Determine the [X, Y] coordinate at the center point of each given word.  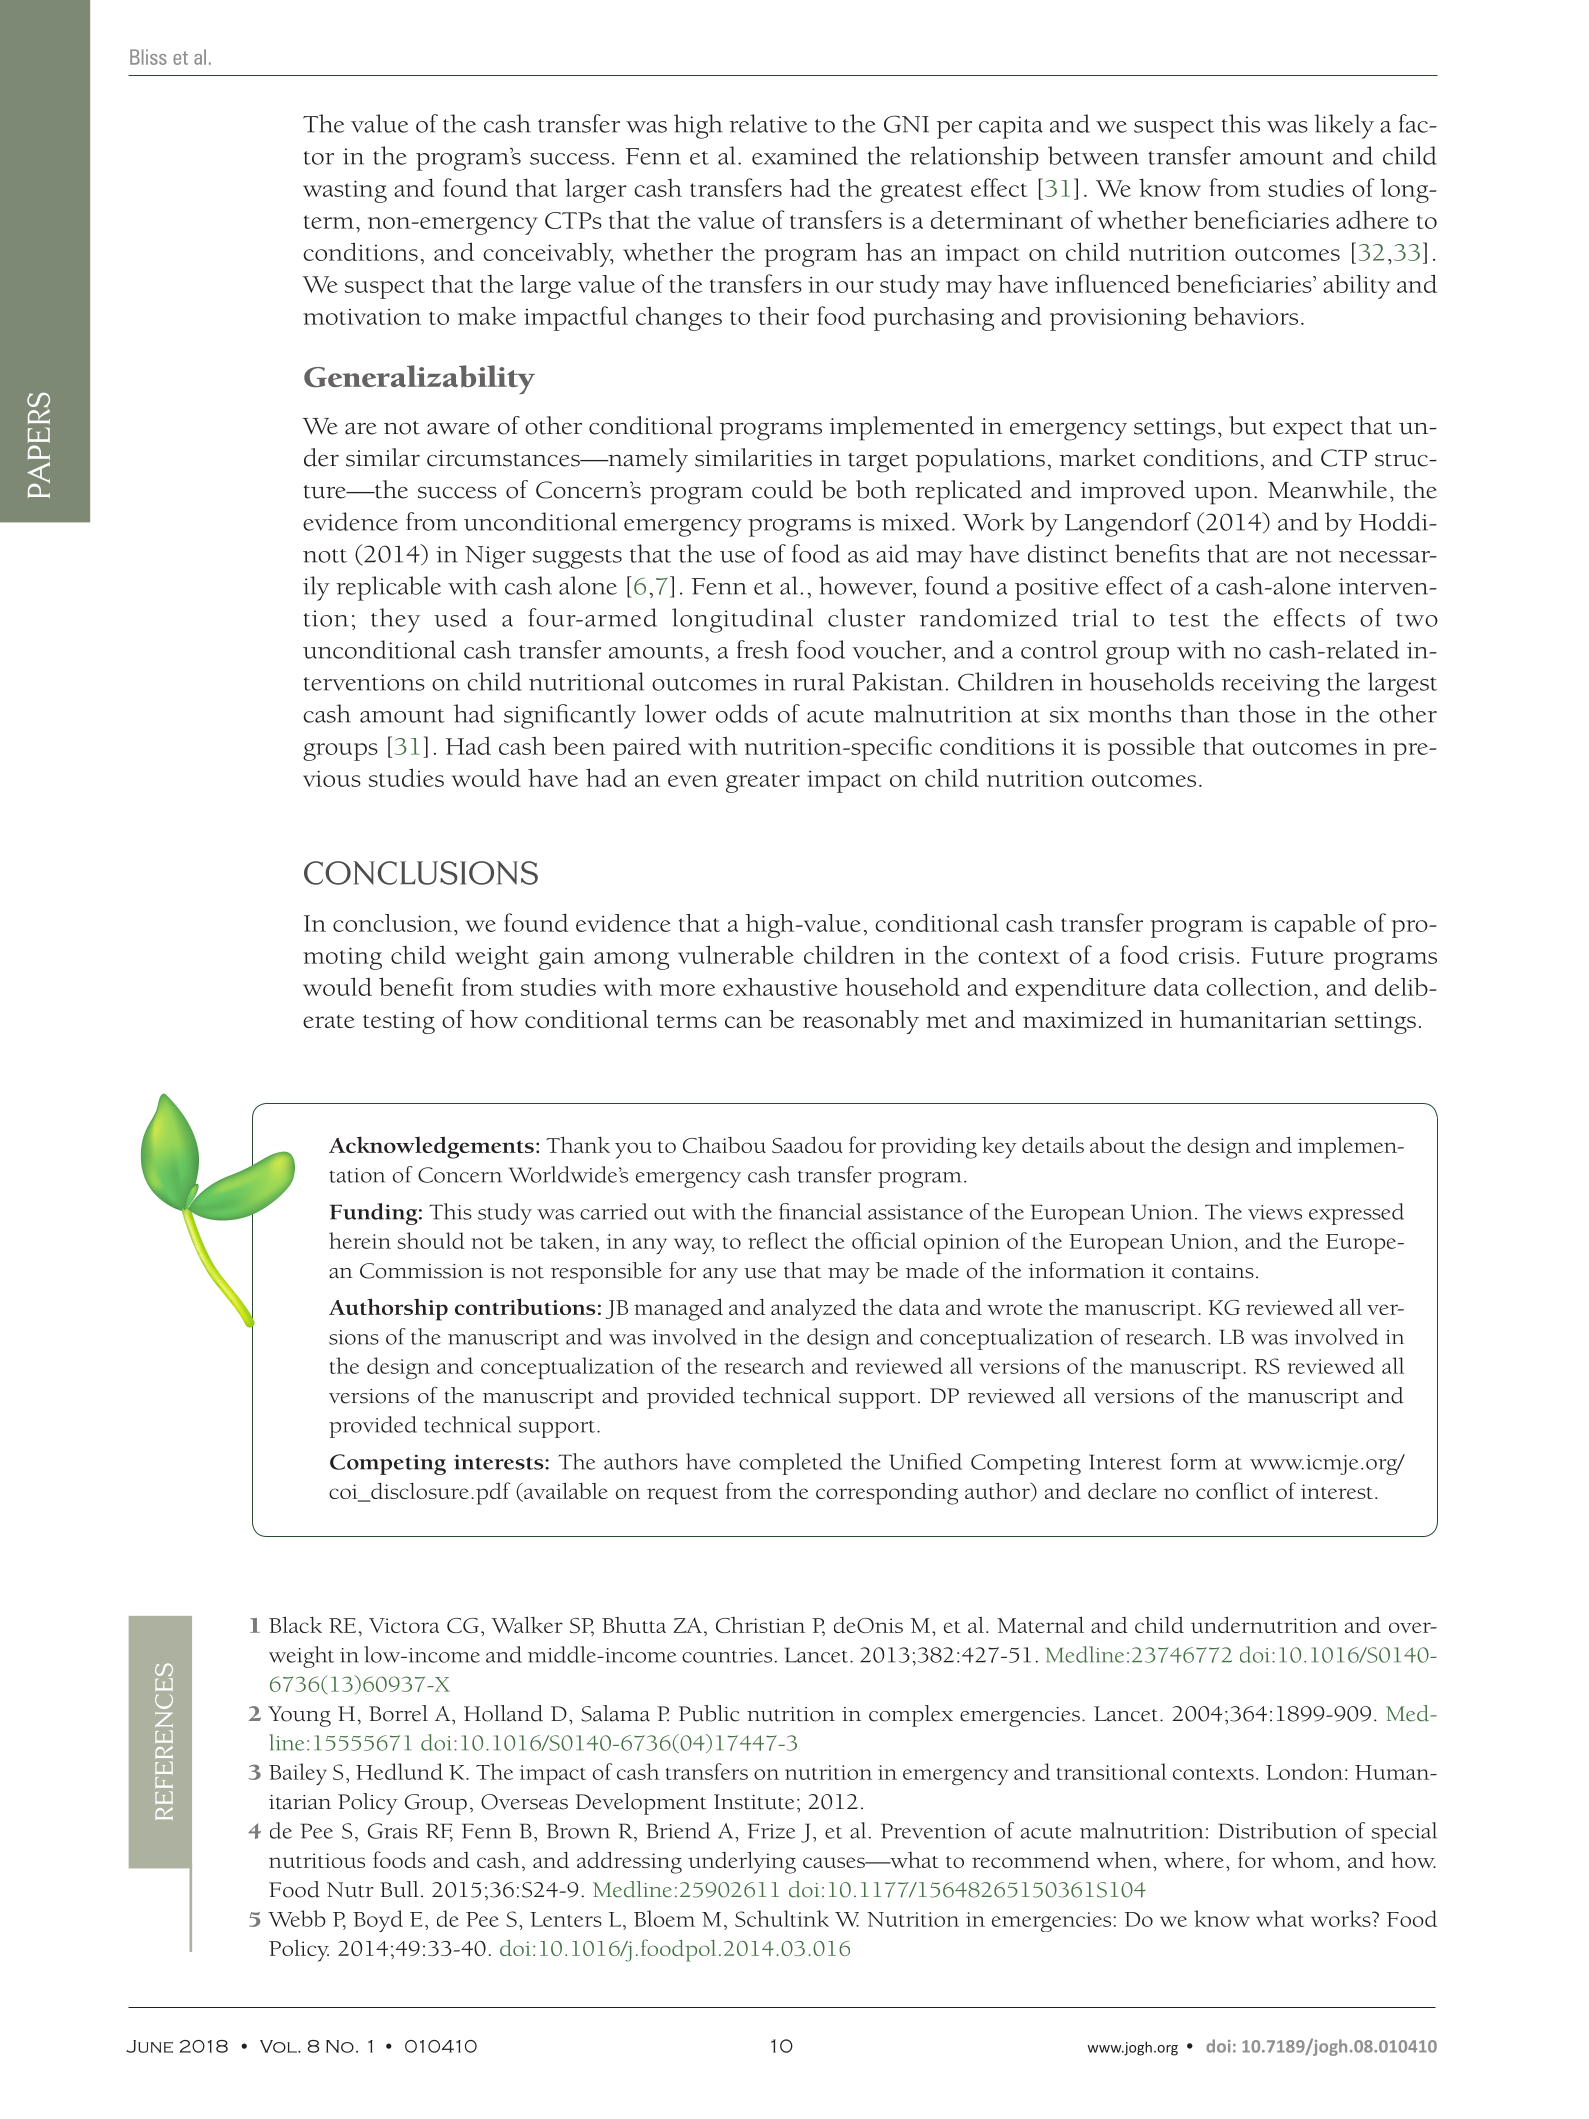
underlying [742, 1862]
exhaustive [780, 987]
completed [790, 1464]
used [460, 617]
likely [1344, 126]
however [867, 586]
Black [295, 1624]
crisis [1206, 955]
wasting [345, 191]
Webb [297, 1918]
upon [1223, 496]
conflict [1232, 1490]
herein [360, 1240]
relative [768, 123]
